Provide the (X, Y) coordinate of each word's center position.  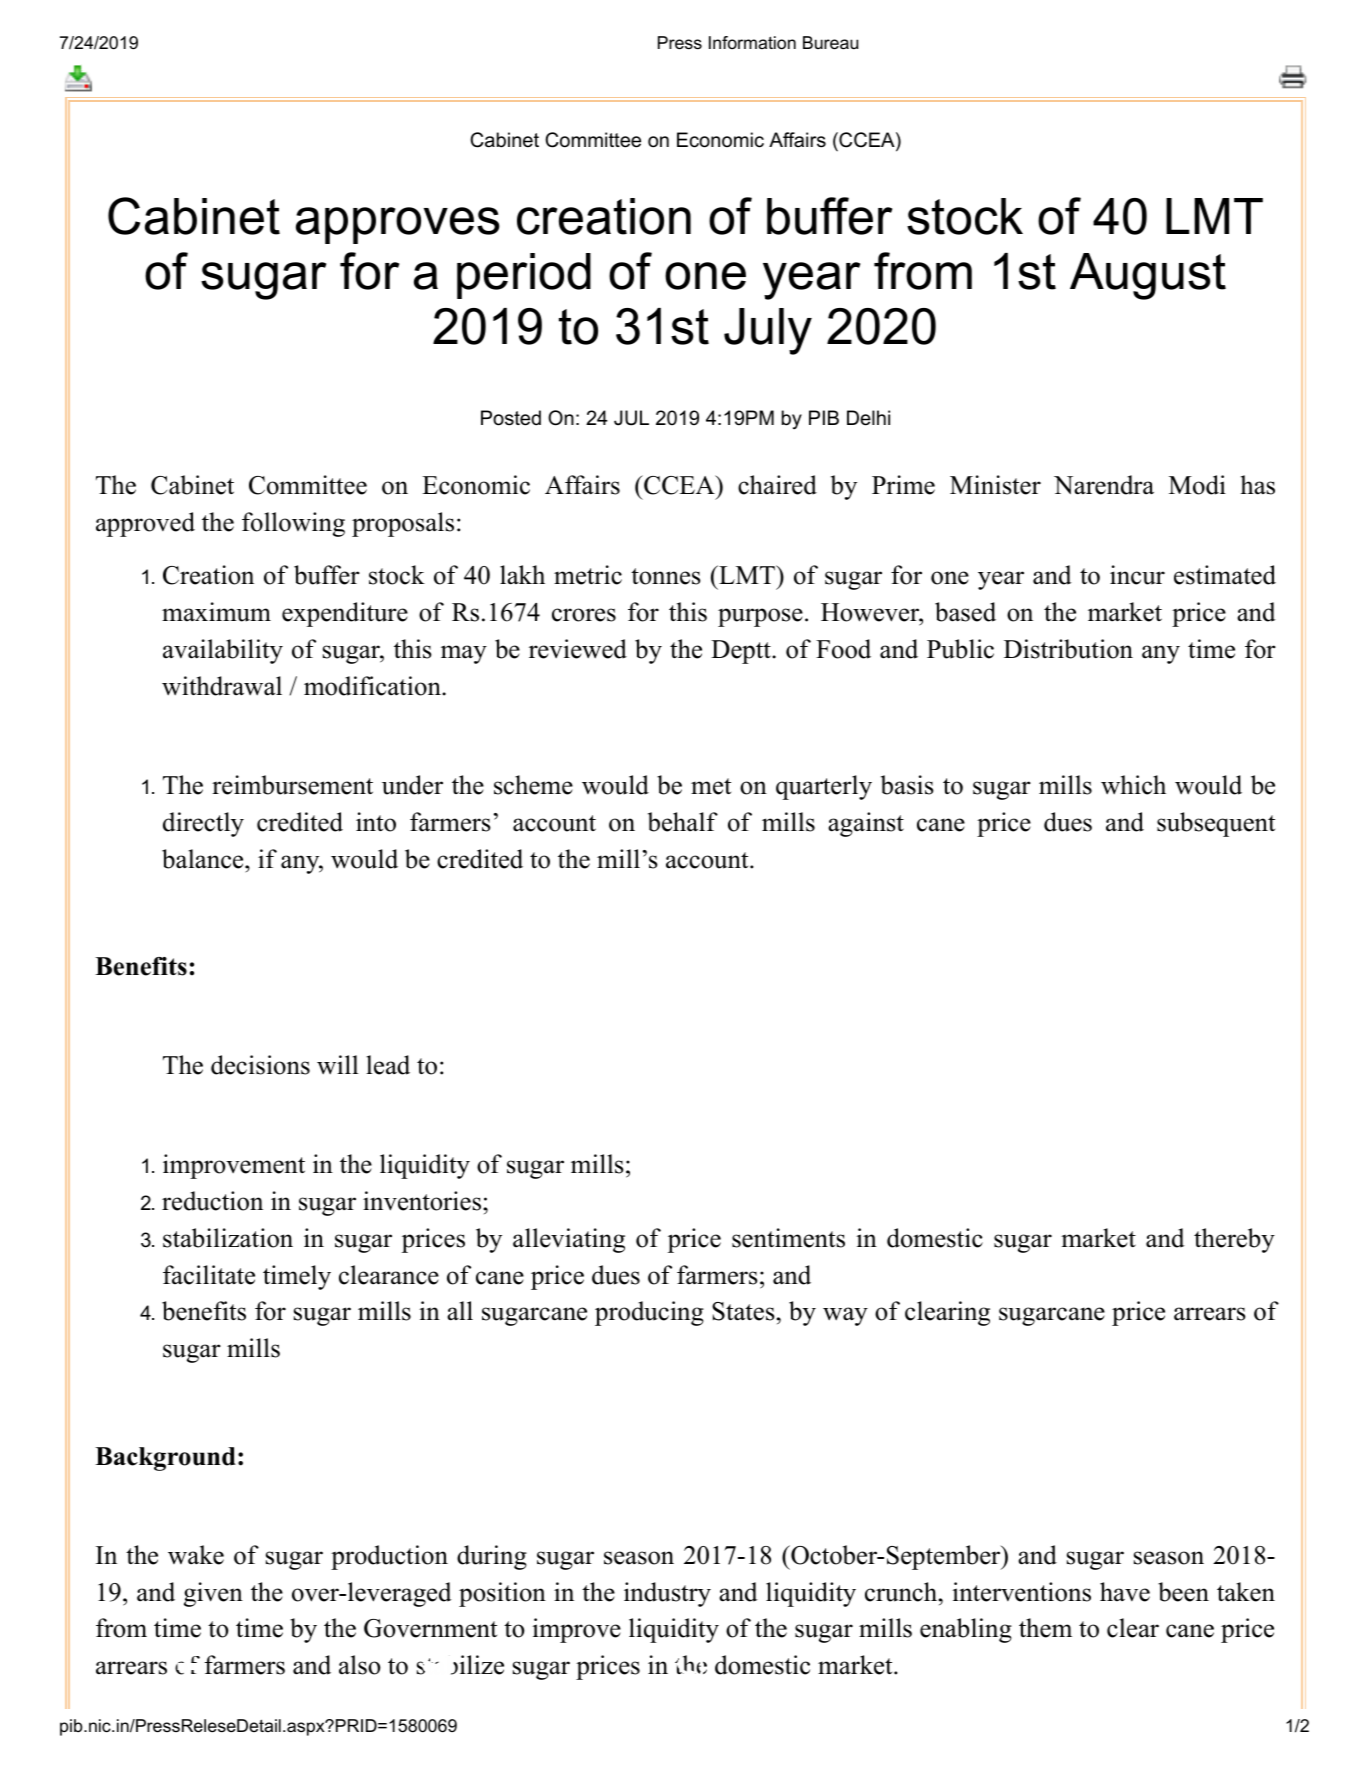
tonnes (666, 576)
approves (398, 225)
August (1148, 276)
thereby (1234, 1240)
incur (1137, 575)
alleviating (569, 1240)
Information (752, 43)
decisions (260, 1065)
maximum (216, 612)
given (213, 1594)
